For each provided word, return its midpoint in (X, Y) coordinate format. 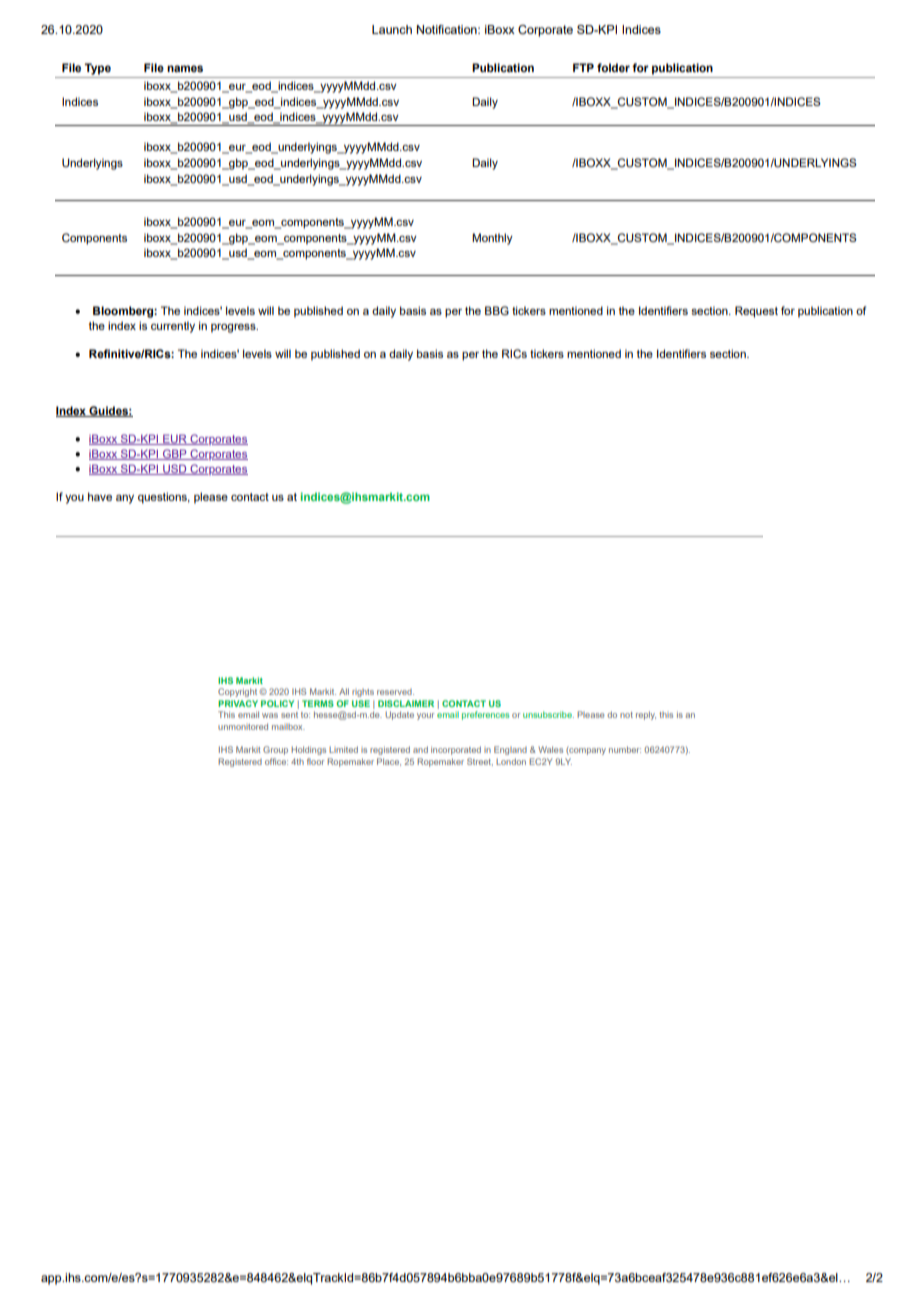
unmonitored (243, 726)
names (185, 68)
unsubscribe (548, 714)
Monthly (492, 239)
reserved (395, 692)
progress (234, 328)
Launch (392, 29)
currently (173, 327)
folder (613, 67)
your (425, 716)
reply (646, 715)
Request (756, 312)
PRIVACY (238, 703)
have (100, 496)
